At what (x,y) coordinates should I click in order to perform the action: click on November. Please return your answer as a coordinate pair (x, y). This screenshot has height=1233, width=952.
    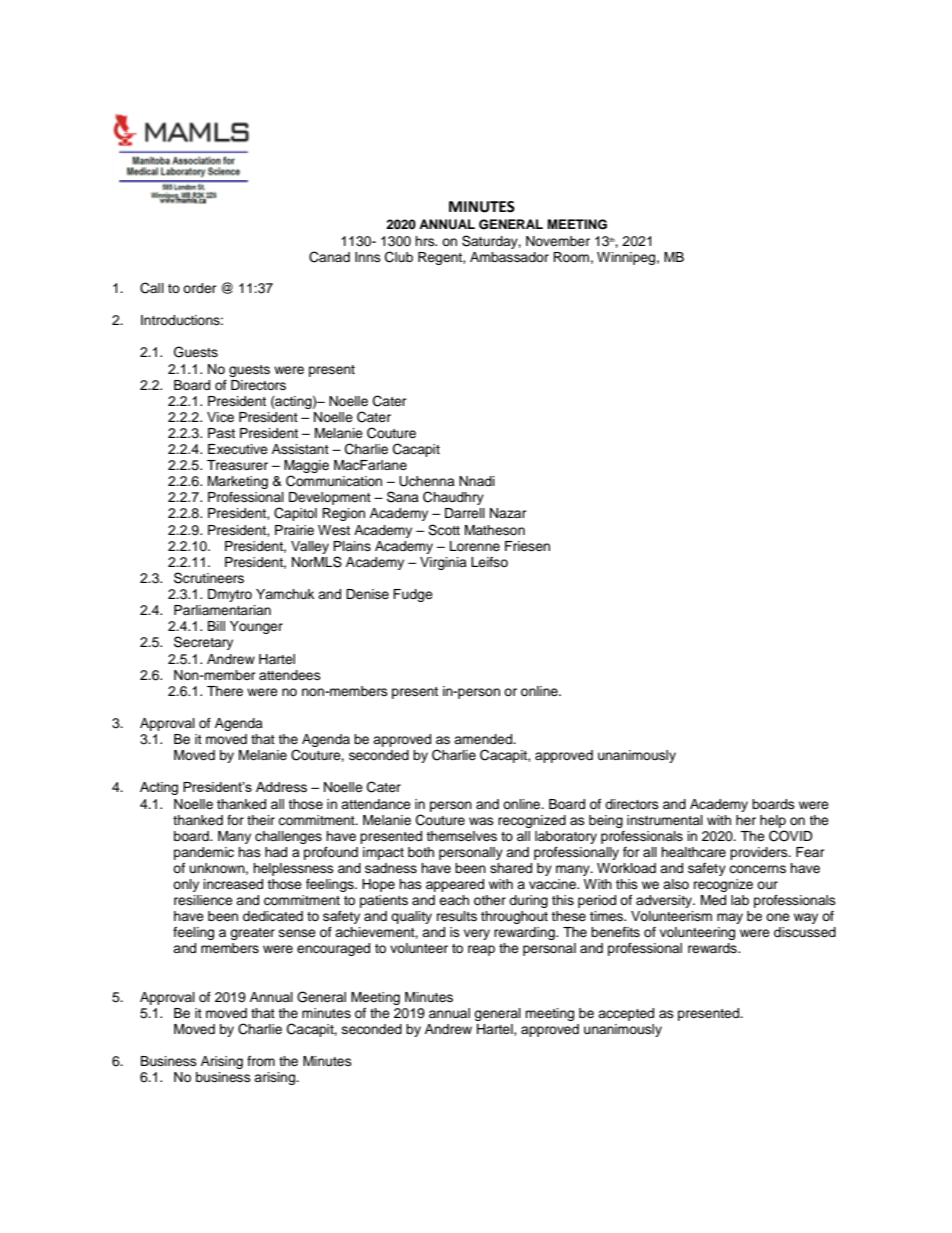
    Looking at the image, I should click on (558, 241).
